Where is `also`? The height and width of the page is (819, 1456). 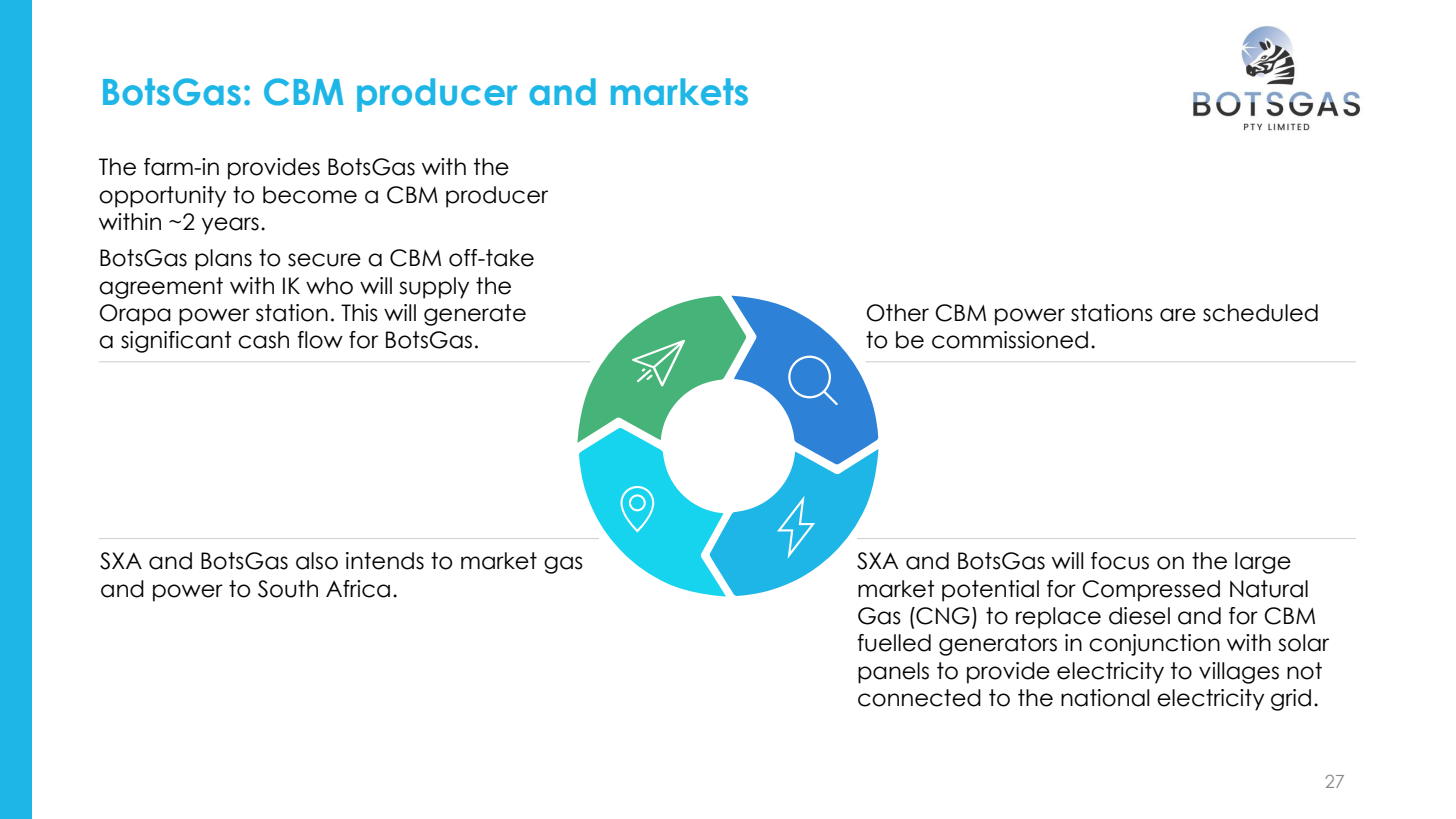 also is located at coordinates (317, 561).
